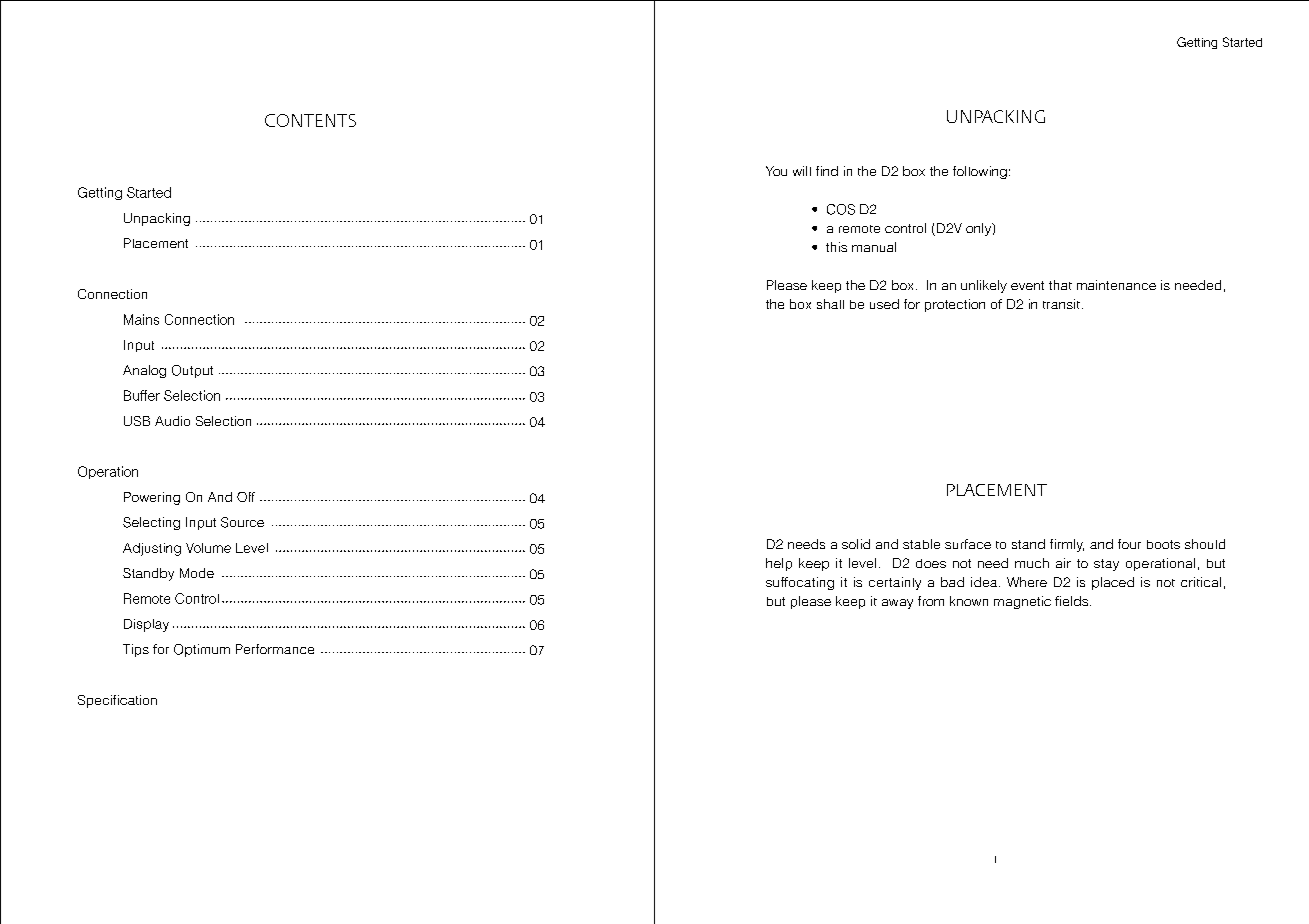  What do you see at coordinates (830, 304) in the document?
I see `shall` at bounding box center [830, 304].
